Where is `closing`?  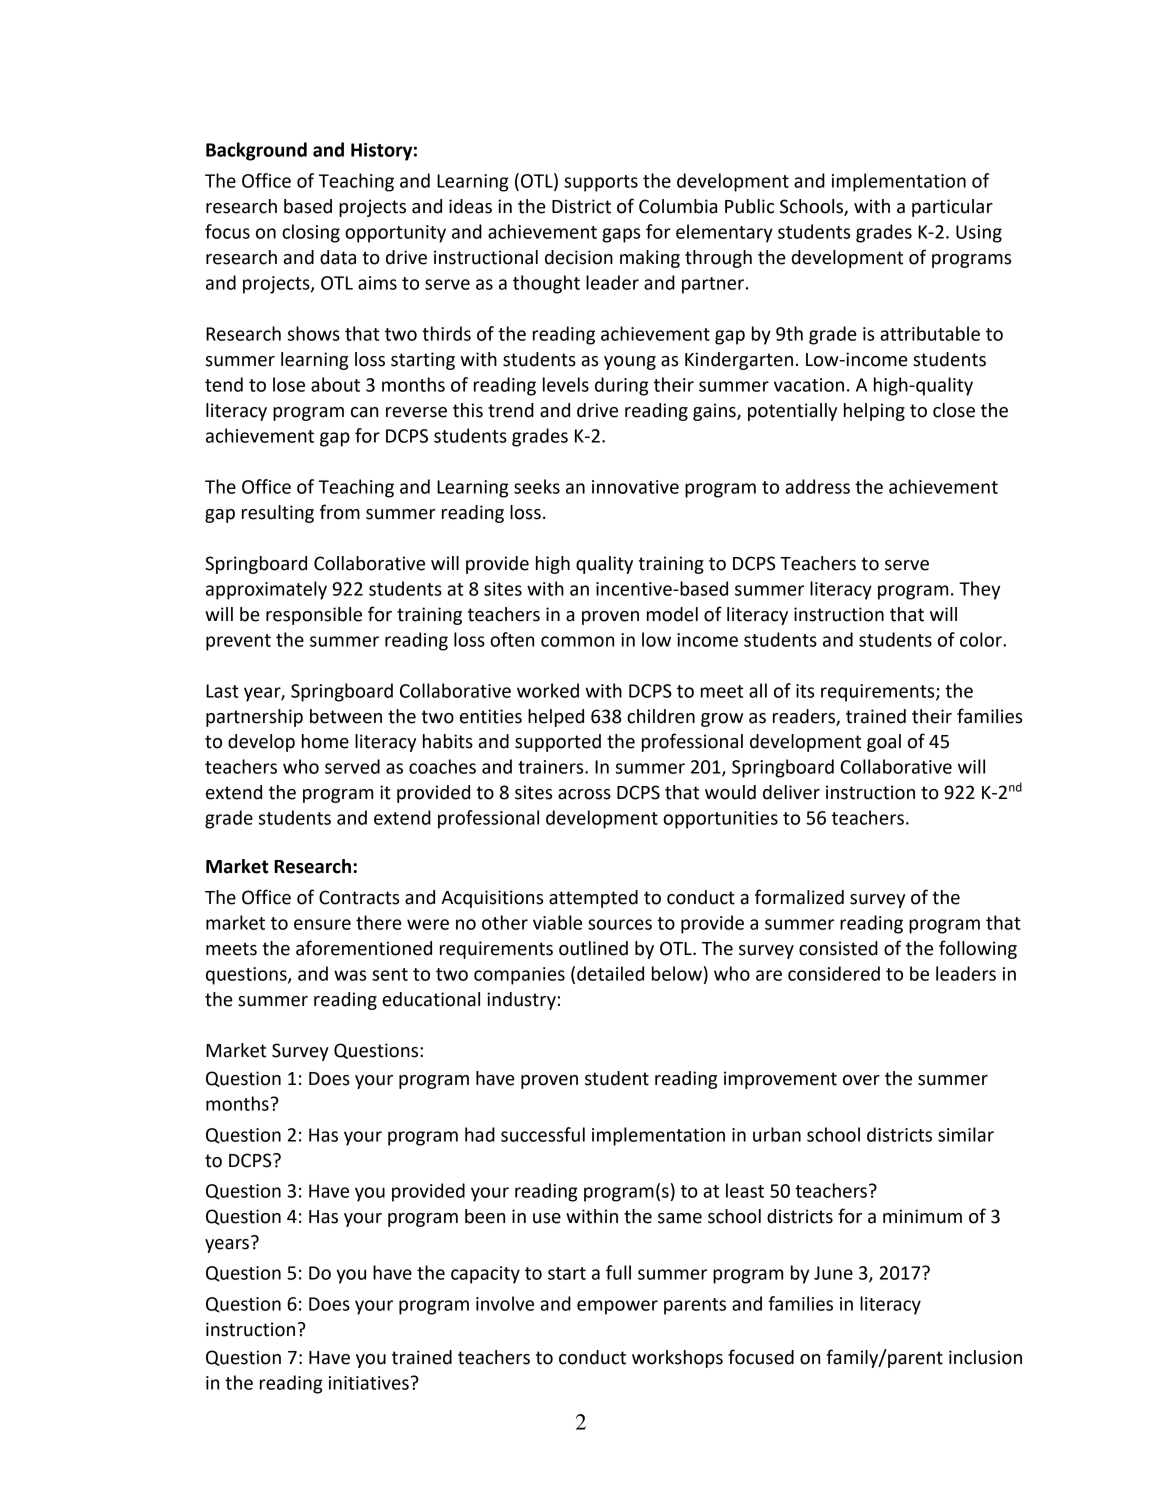
closing is located at coordinates (311, 233).
